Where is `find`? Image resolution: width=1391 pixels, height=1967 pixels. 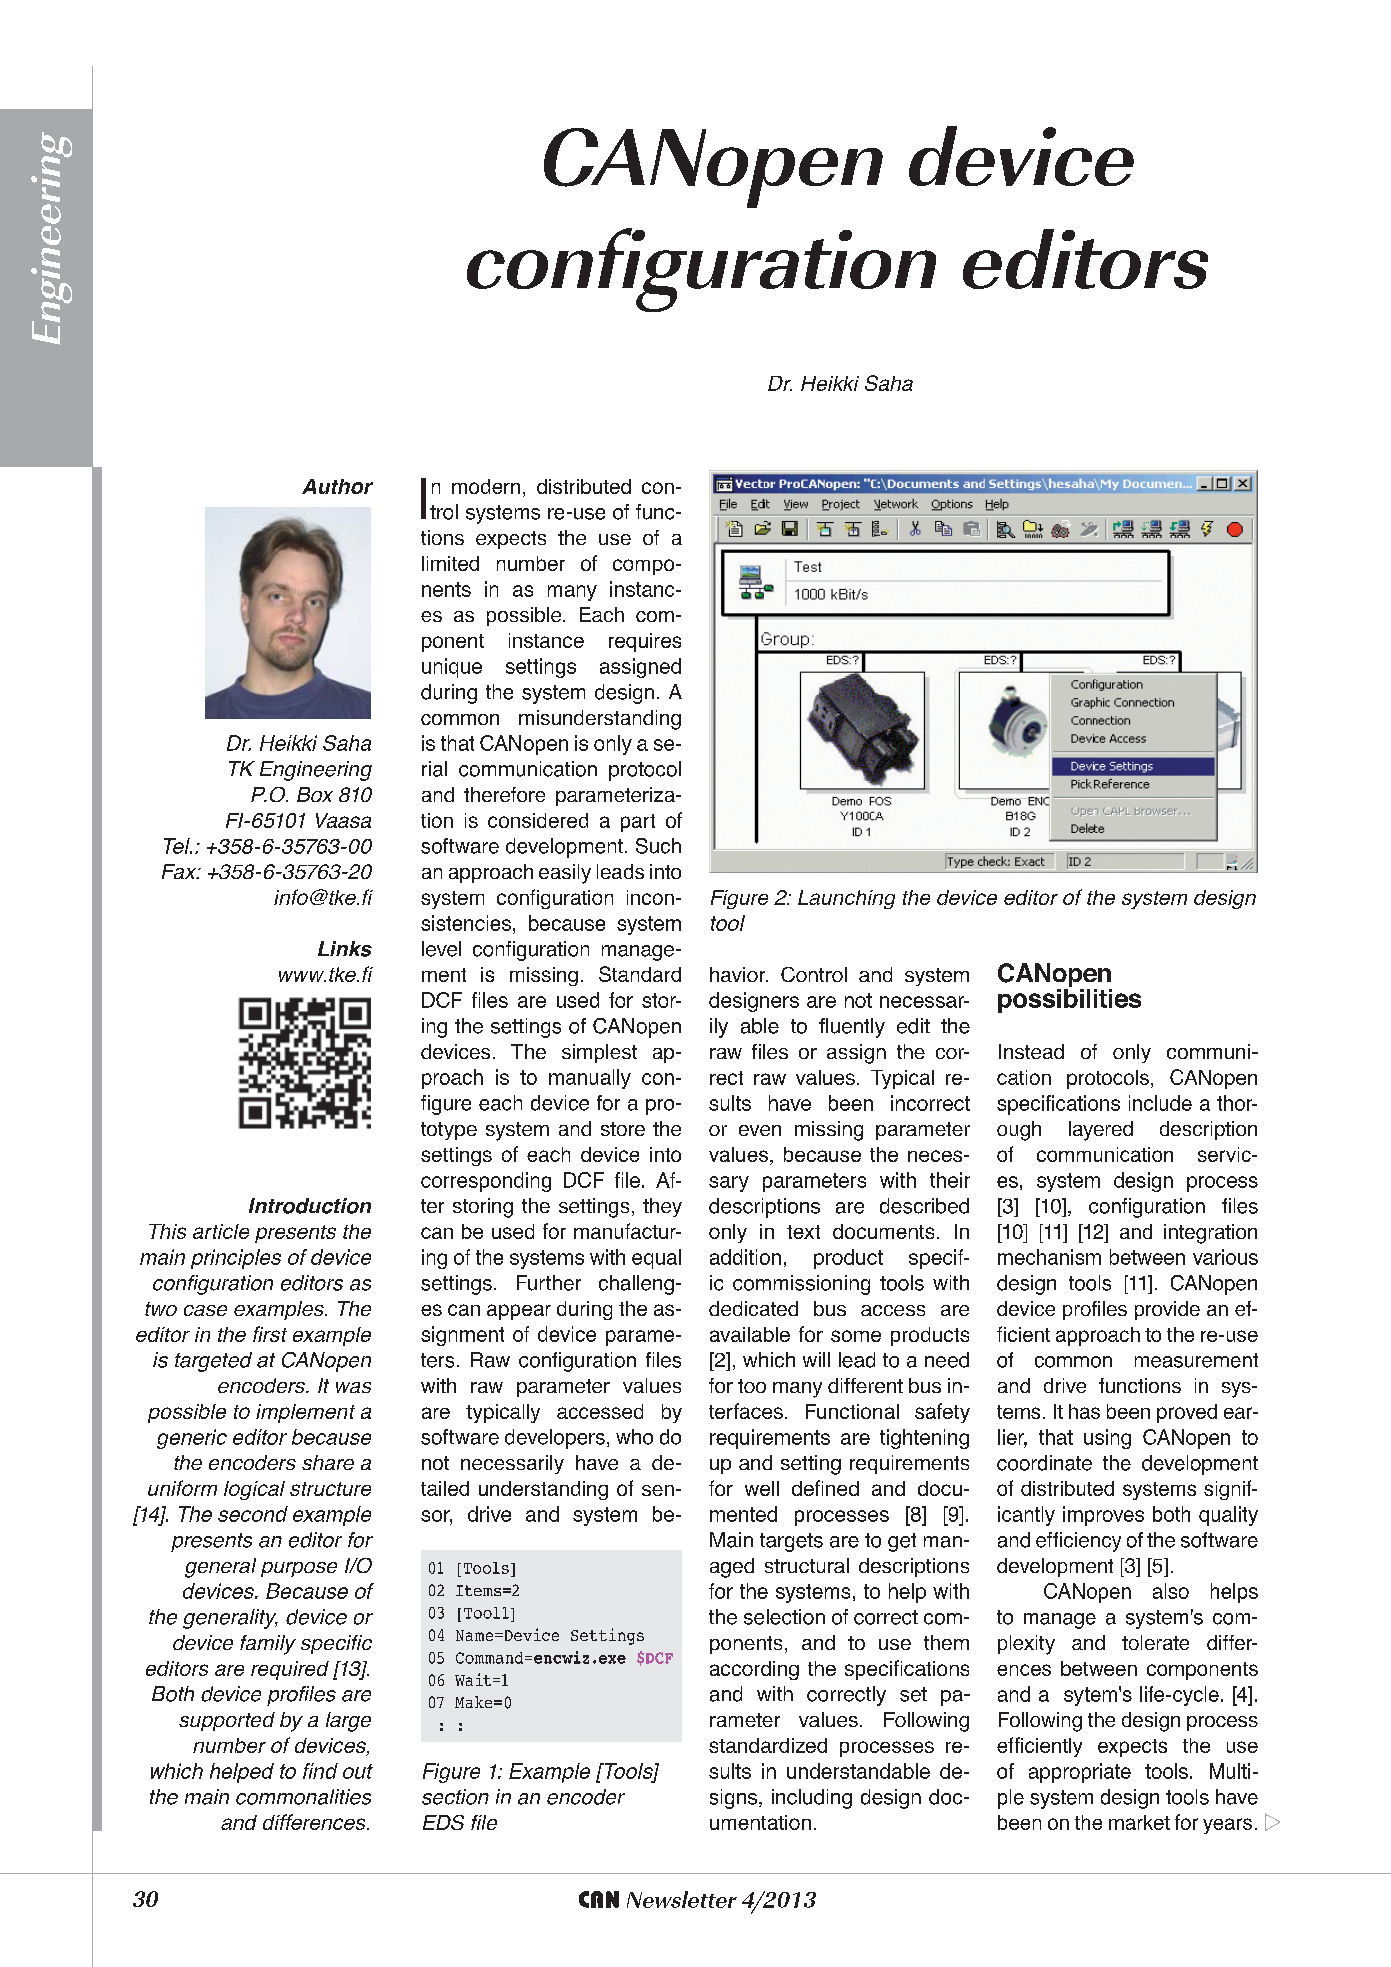
find is located at coordinates (320, 1771).
